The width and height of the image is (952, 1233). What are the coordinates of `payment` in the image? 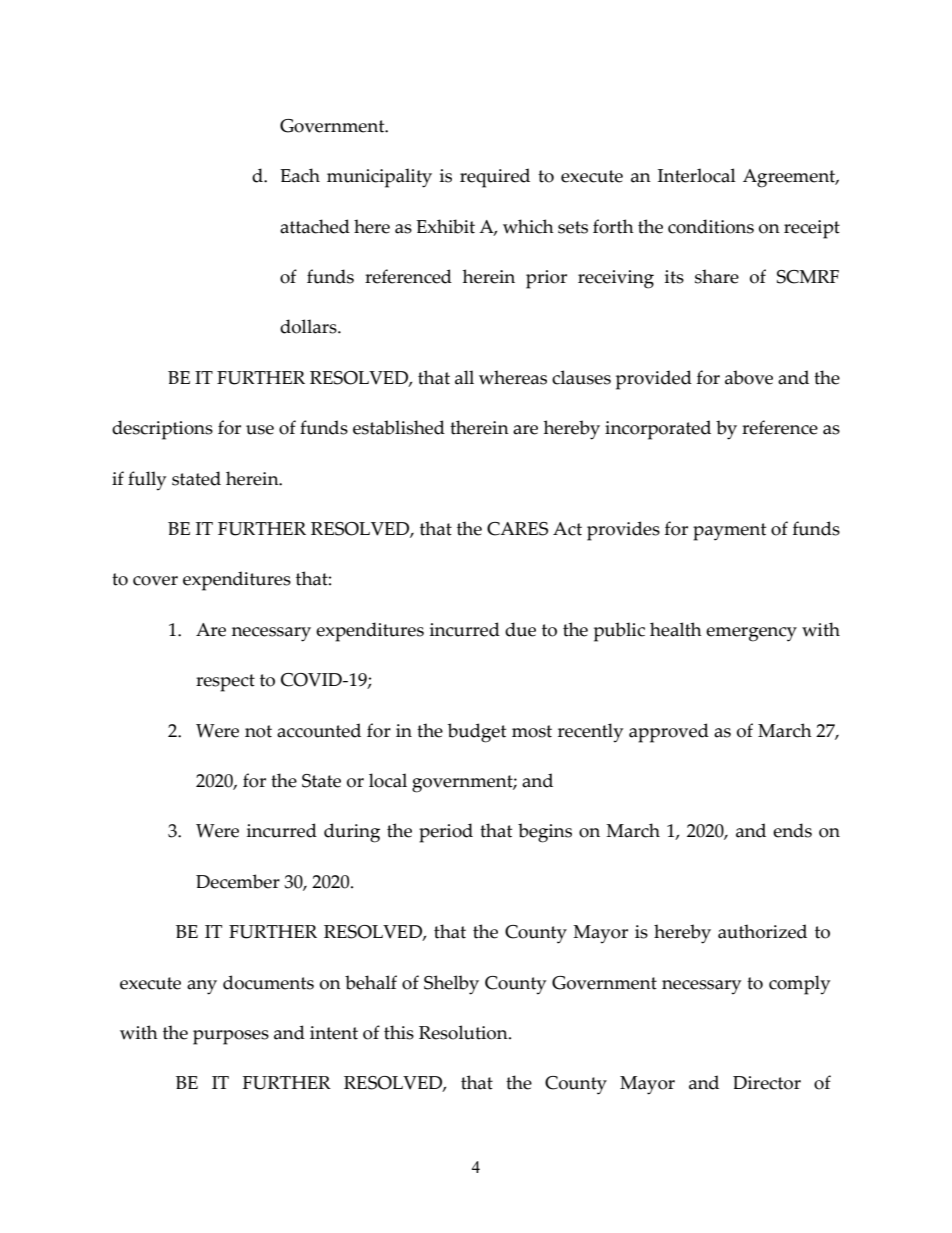 It's located at (729, 532).
